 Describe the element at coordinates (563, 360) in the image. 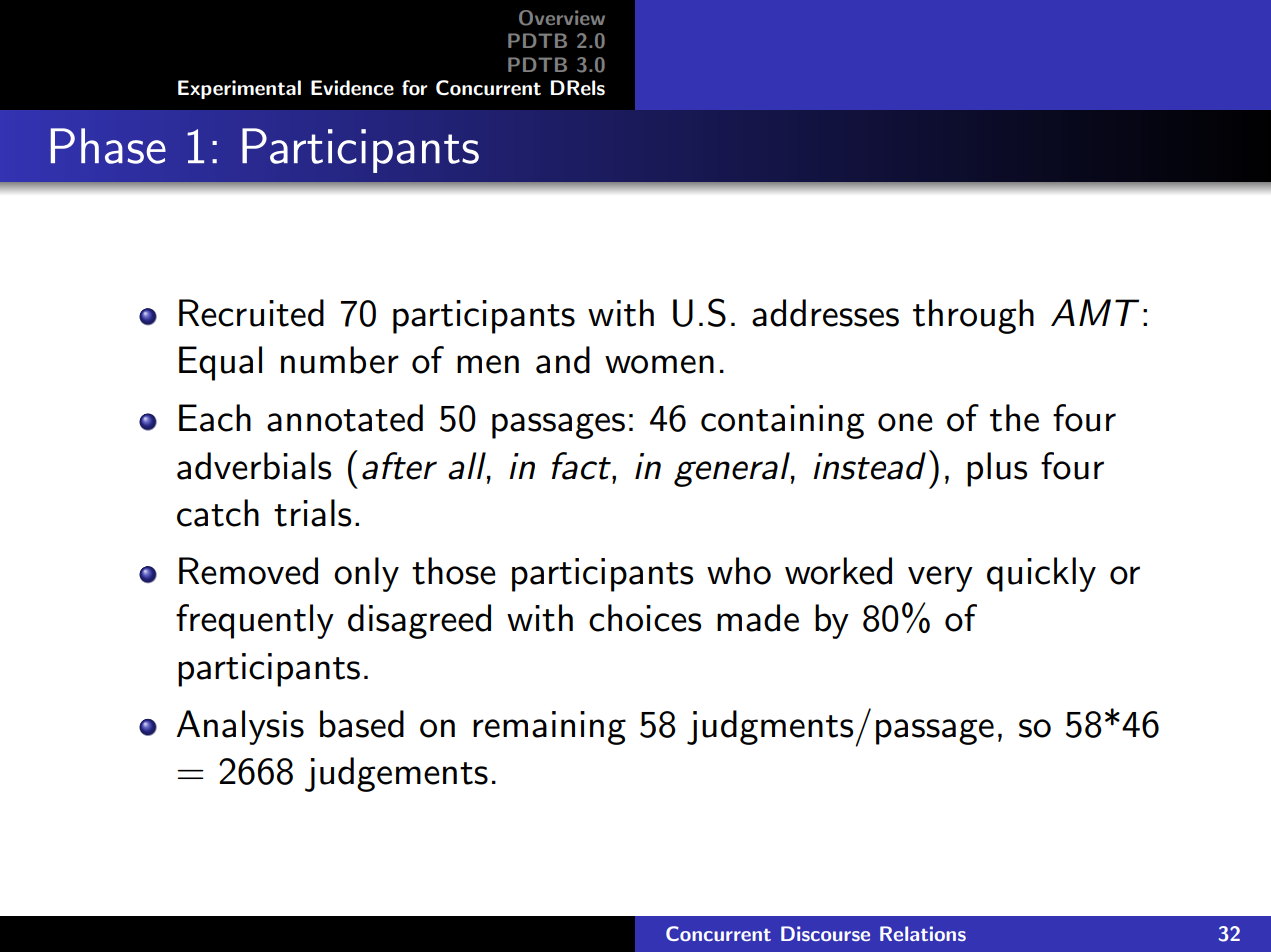

I see `and` at that location.
